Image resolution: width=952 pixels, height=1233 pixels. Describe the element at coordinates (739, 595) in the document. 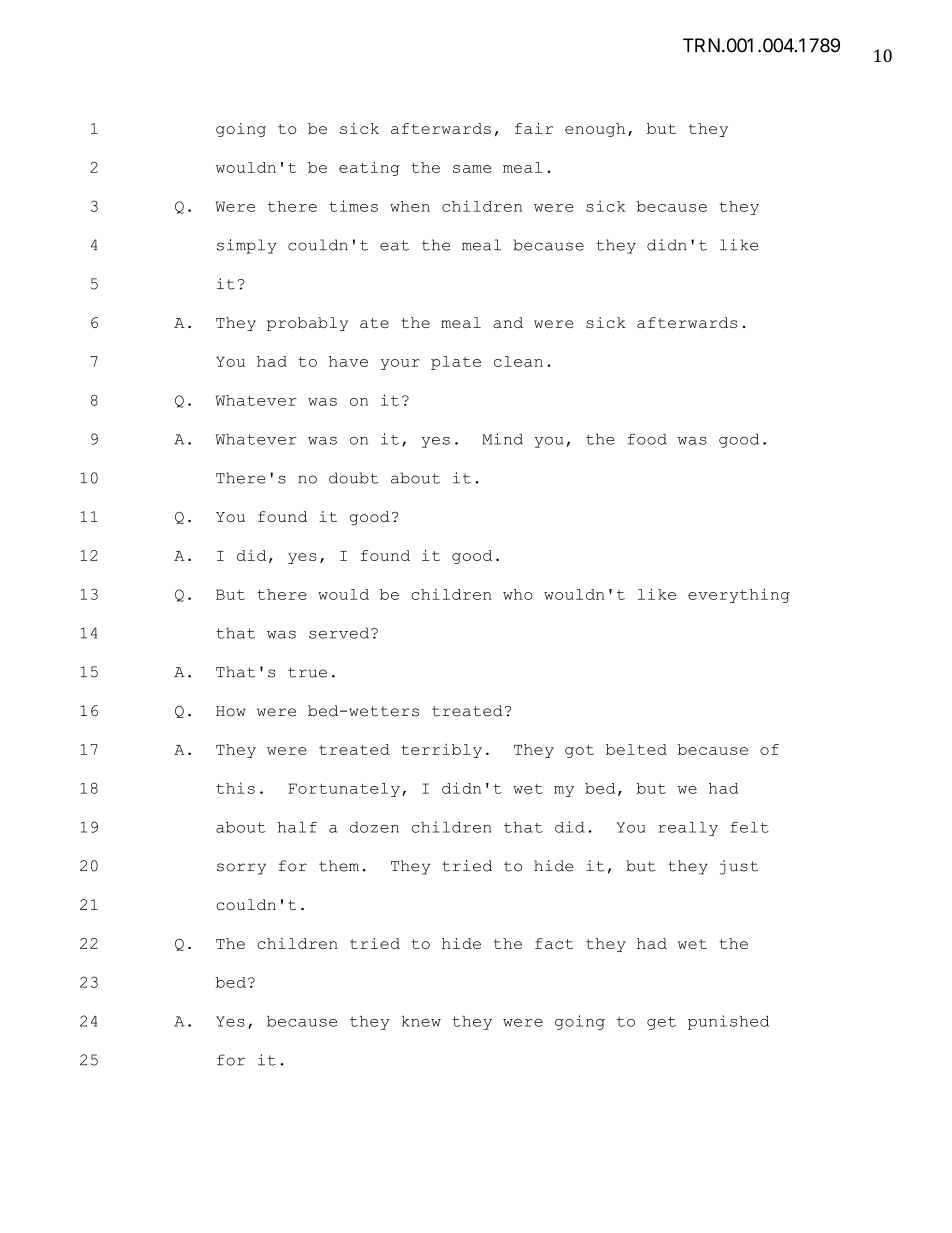

I see `everything` at that location.
